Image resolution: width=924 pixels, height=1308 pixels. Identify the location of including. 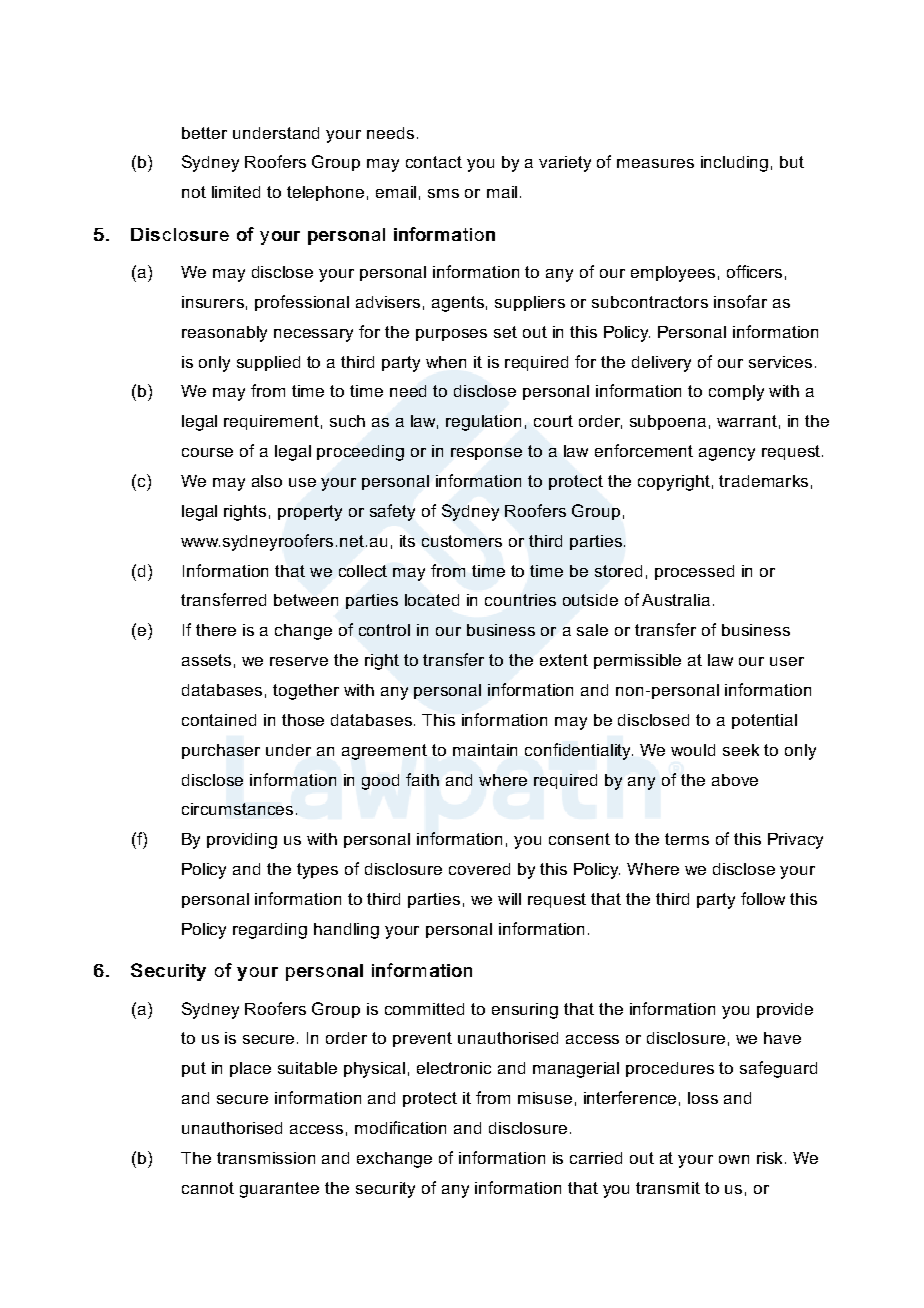
(734, 164).
